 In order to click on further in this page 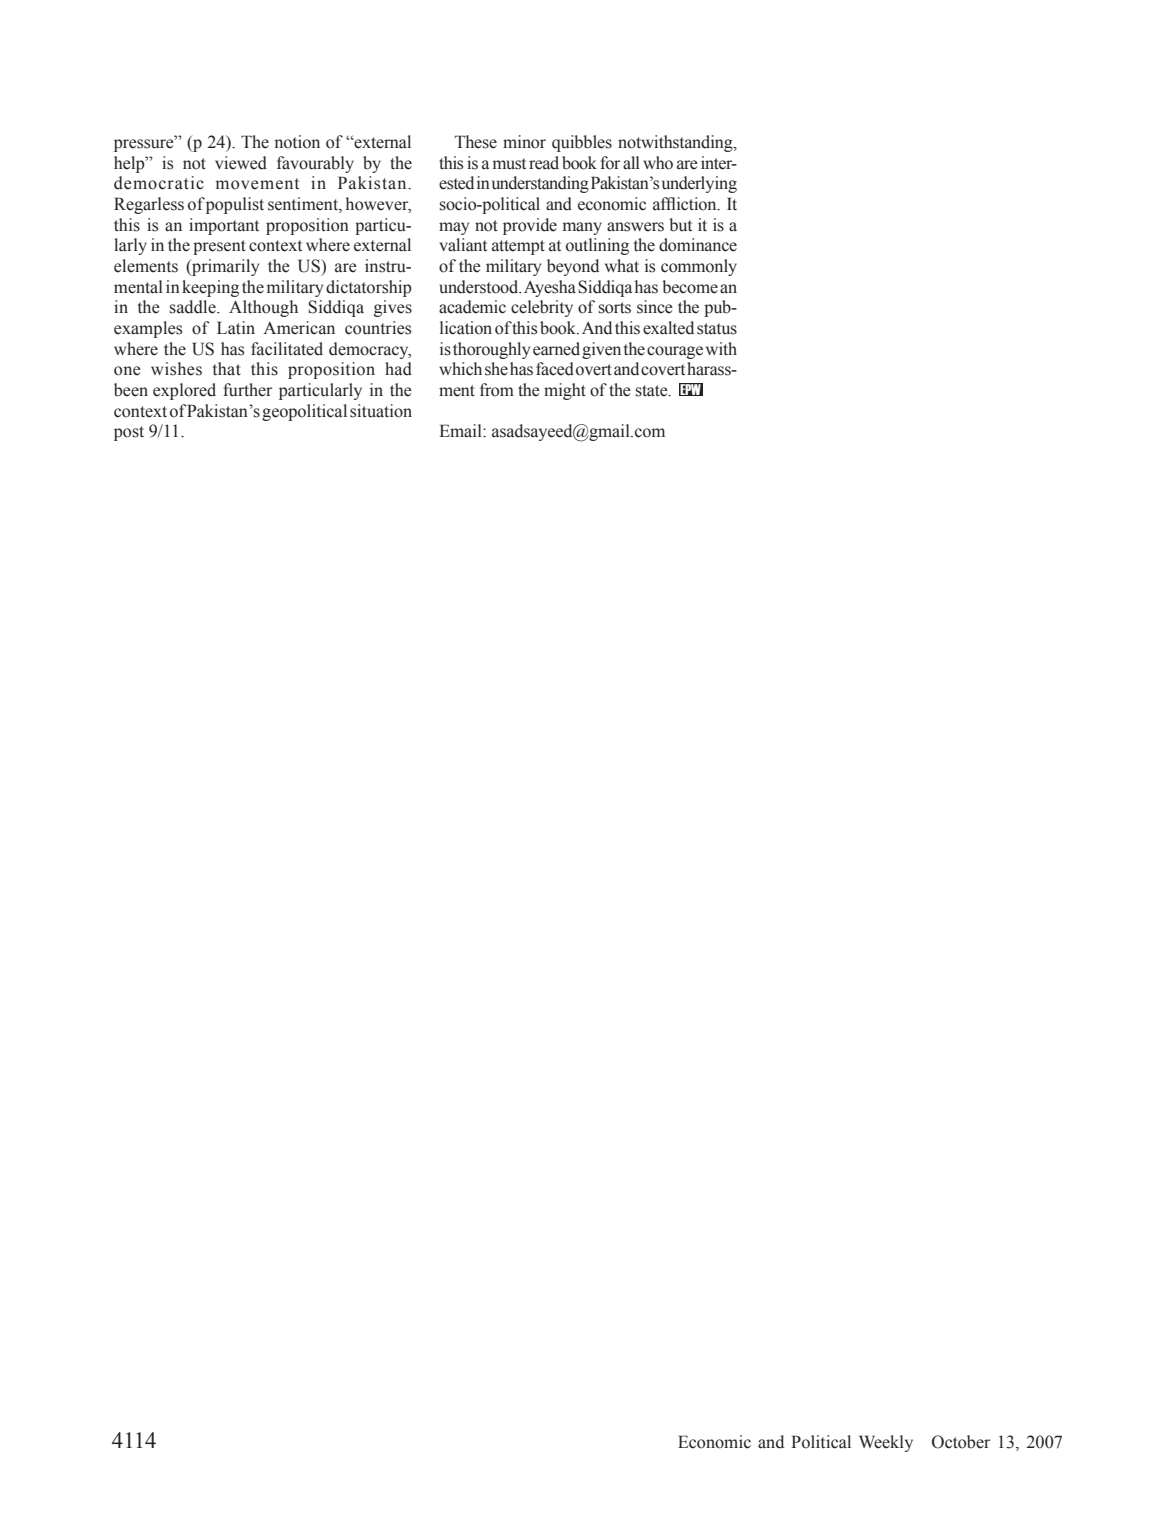, I will do `click(247, 390)`.
